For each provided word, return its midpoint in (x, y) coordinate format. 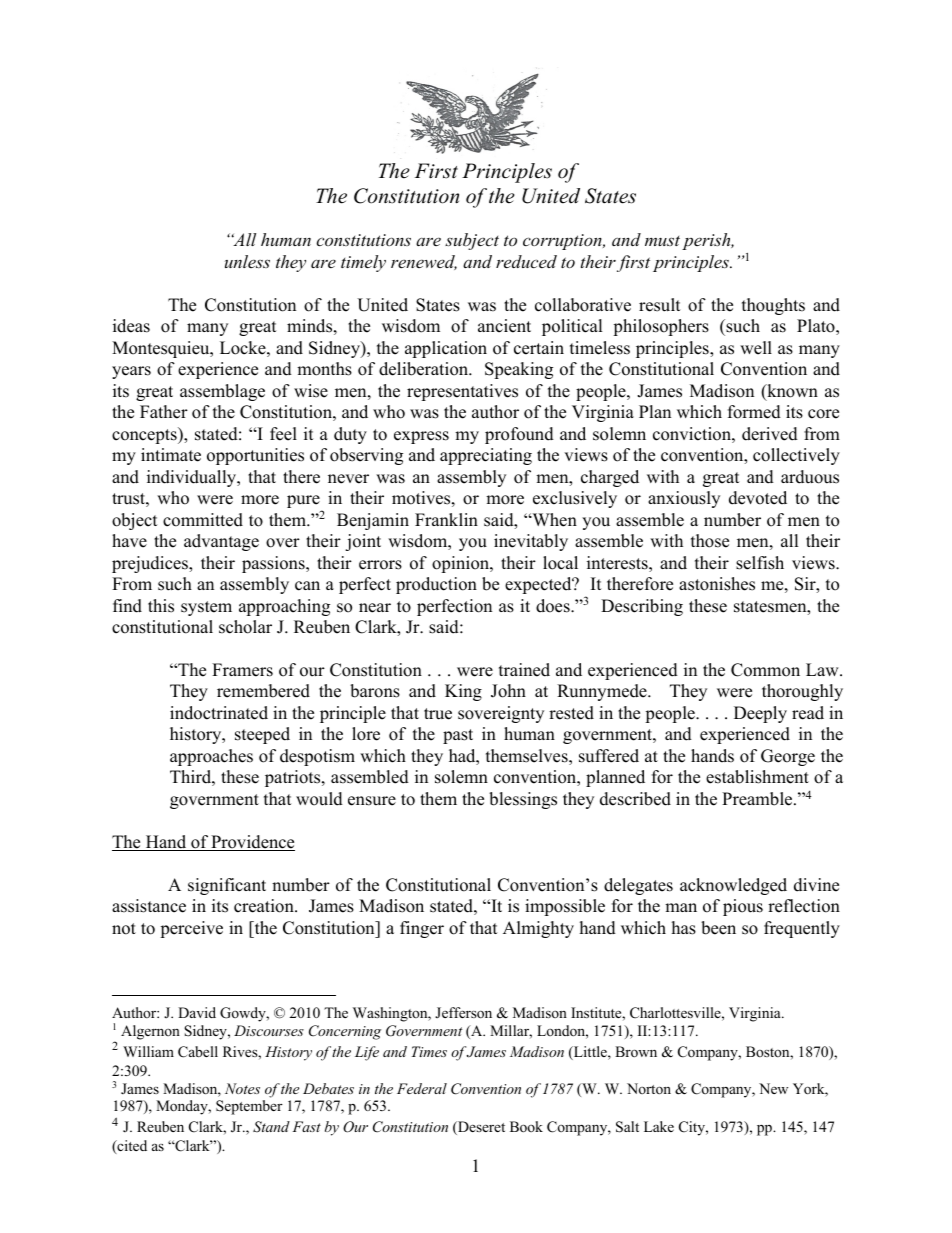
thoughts (773, 306)
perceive (191, 929)
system (206, 608)
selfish (760, 563)
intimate (171, 455)
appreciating (486, 456)
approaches (211, 757)
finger (422, 929)
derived (770, 434)
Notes (242, 1088)
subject (472, 241)
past (458, 736)
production (436, 585)
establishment (757, 777)
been (718, 928)
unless (247, 261)
